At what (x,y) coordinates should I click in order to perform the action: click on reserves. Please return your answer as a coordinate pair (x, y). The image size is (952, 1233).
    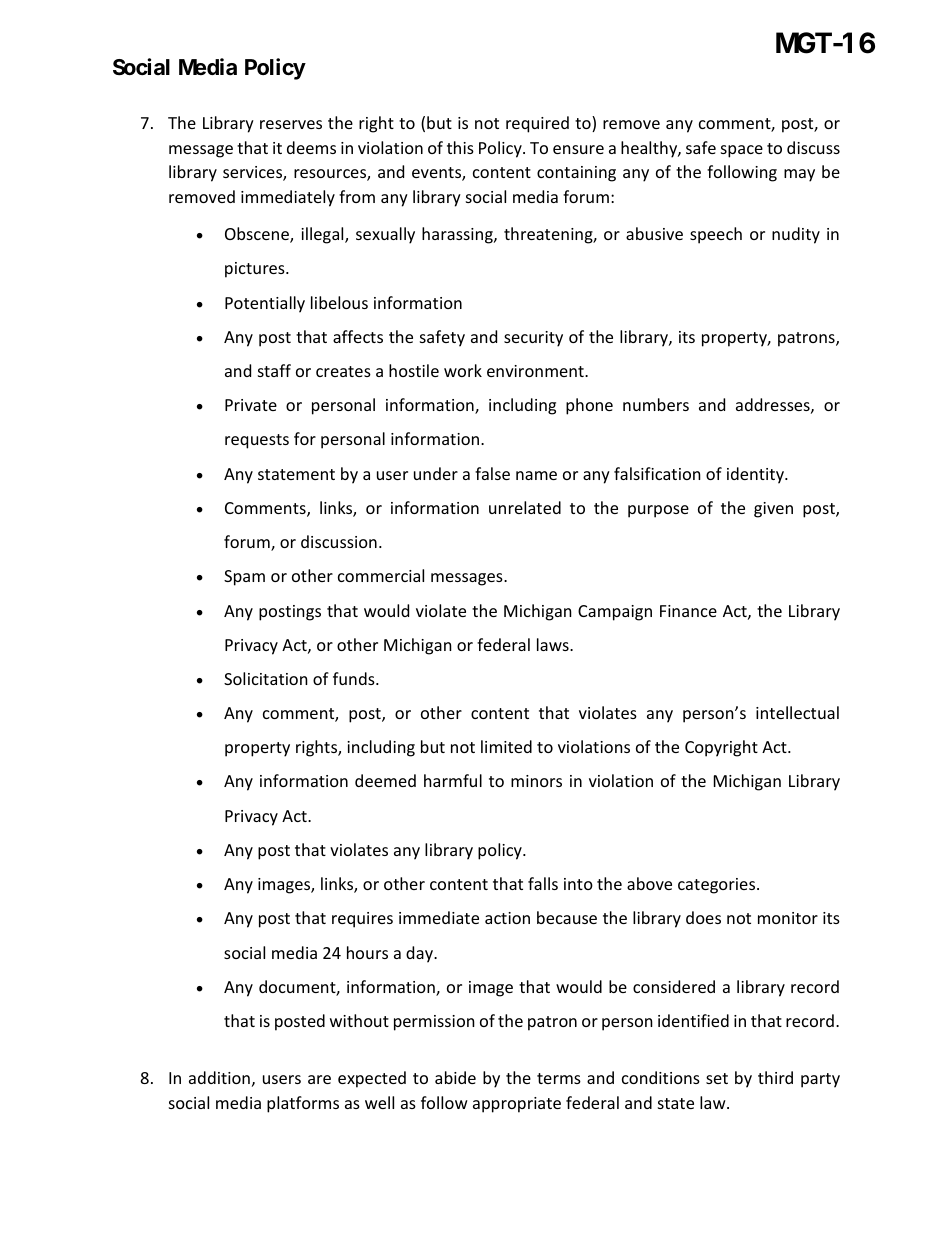
    Looking at the image, I should click on (291, 124).
